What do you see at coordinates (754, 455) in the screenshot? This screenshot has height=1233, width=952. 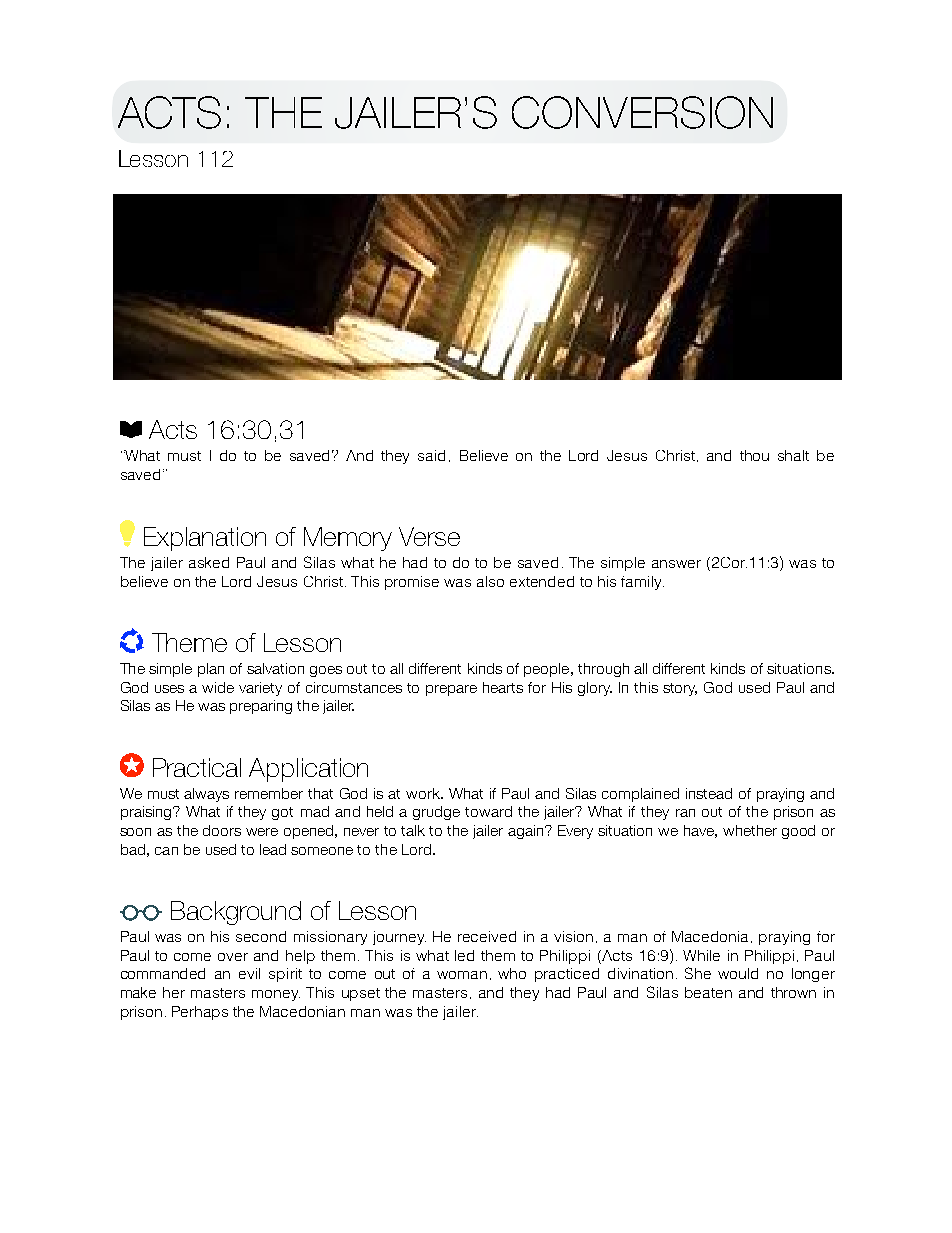 I see `thou` at bounding box center [754, 455].
